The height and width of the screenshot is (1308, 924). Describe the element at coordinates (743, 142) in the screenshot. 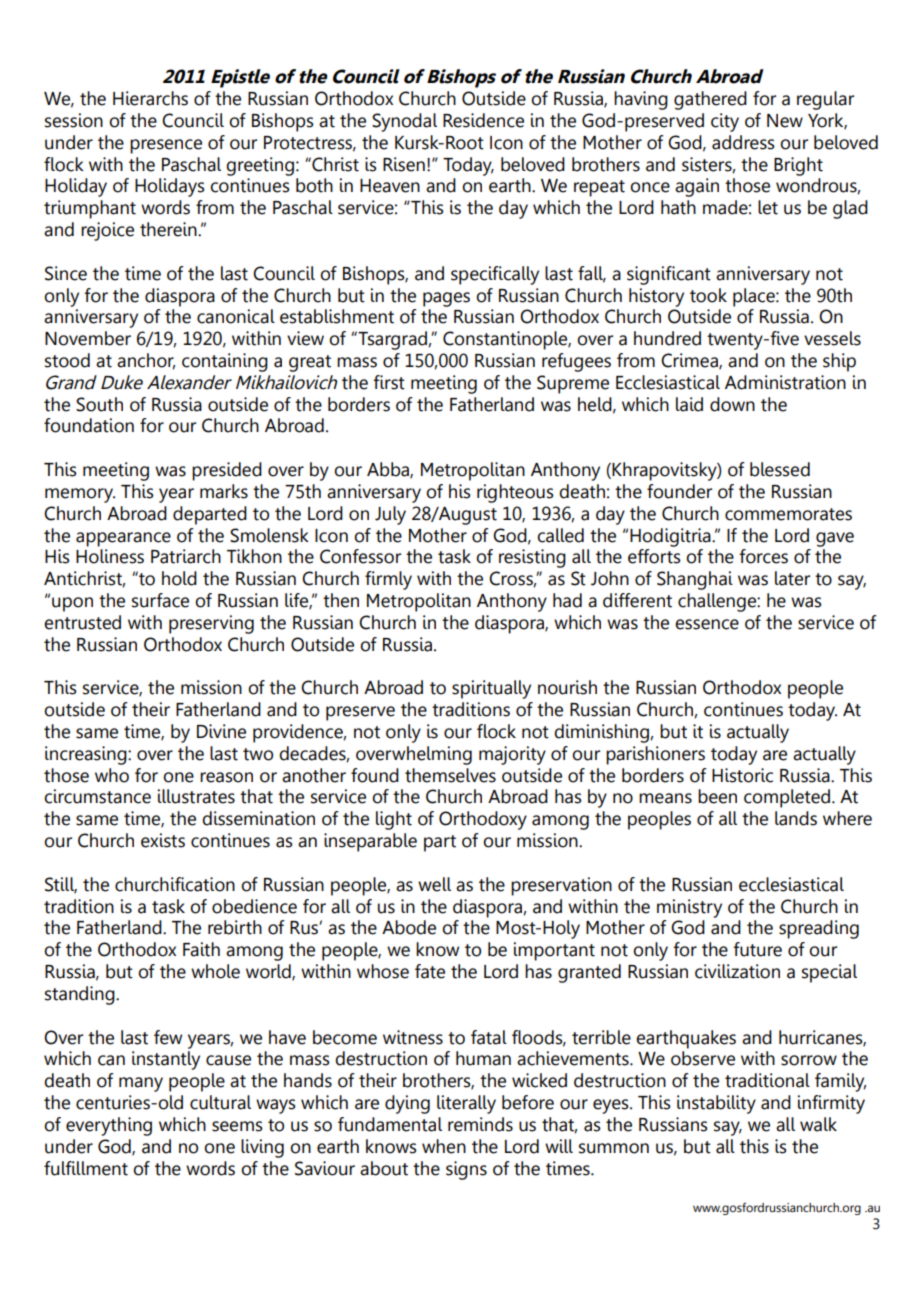

I see `address` at that location.
